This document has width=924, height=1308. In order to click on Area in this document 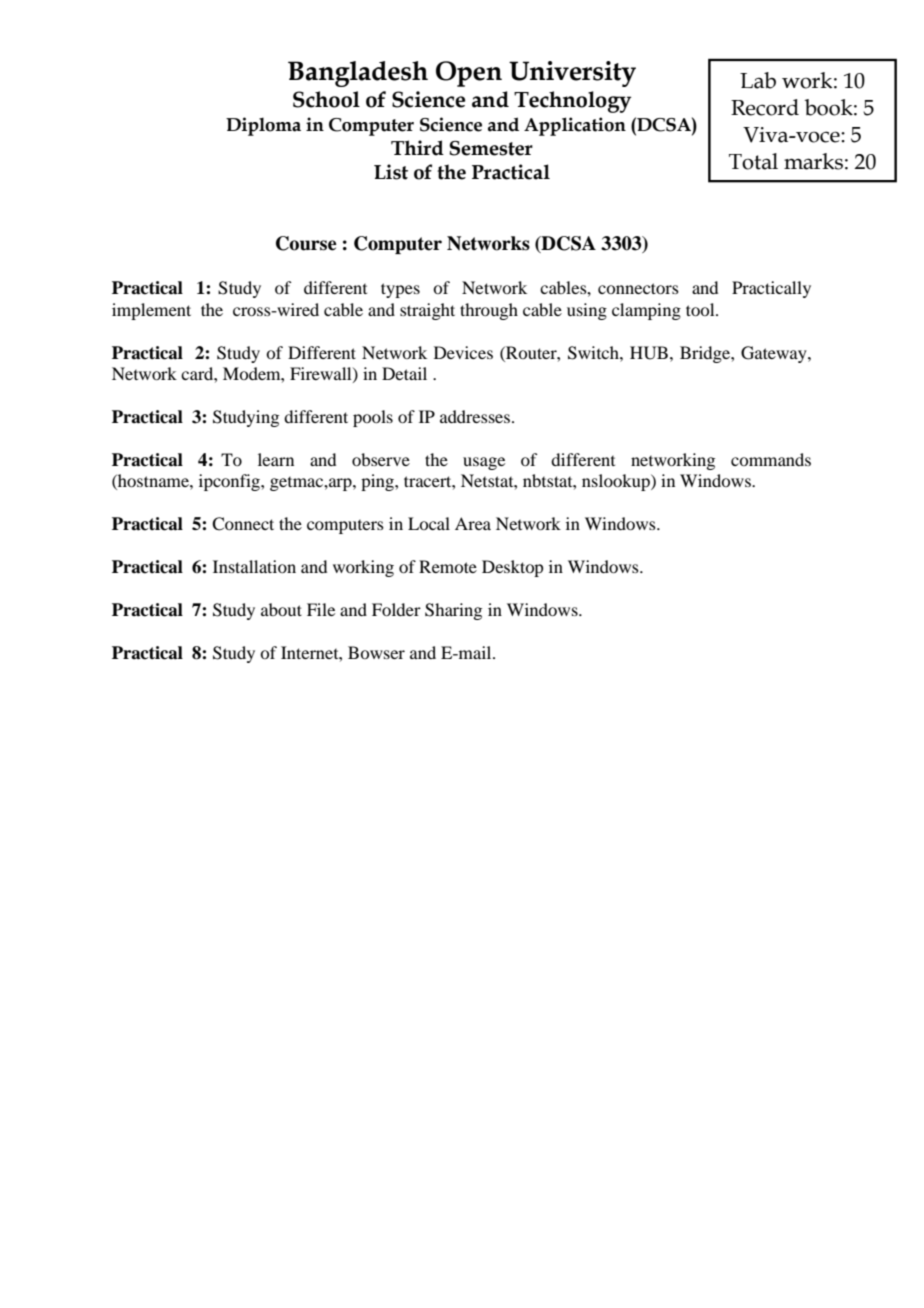, I will do `click(473, 523)`.
